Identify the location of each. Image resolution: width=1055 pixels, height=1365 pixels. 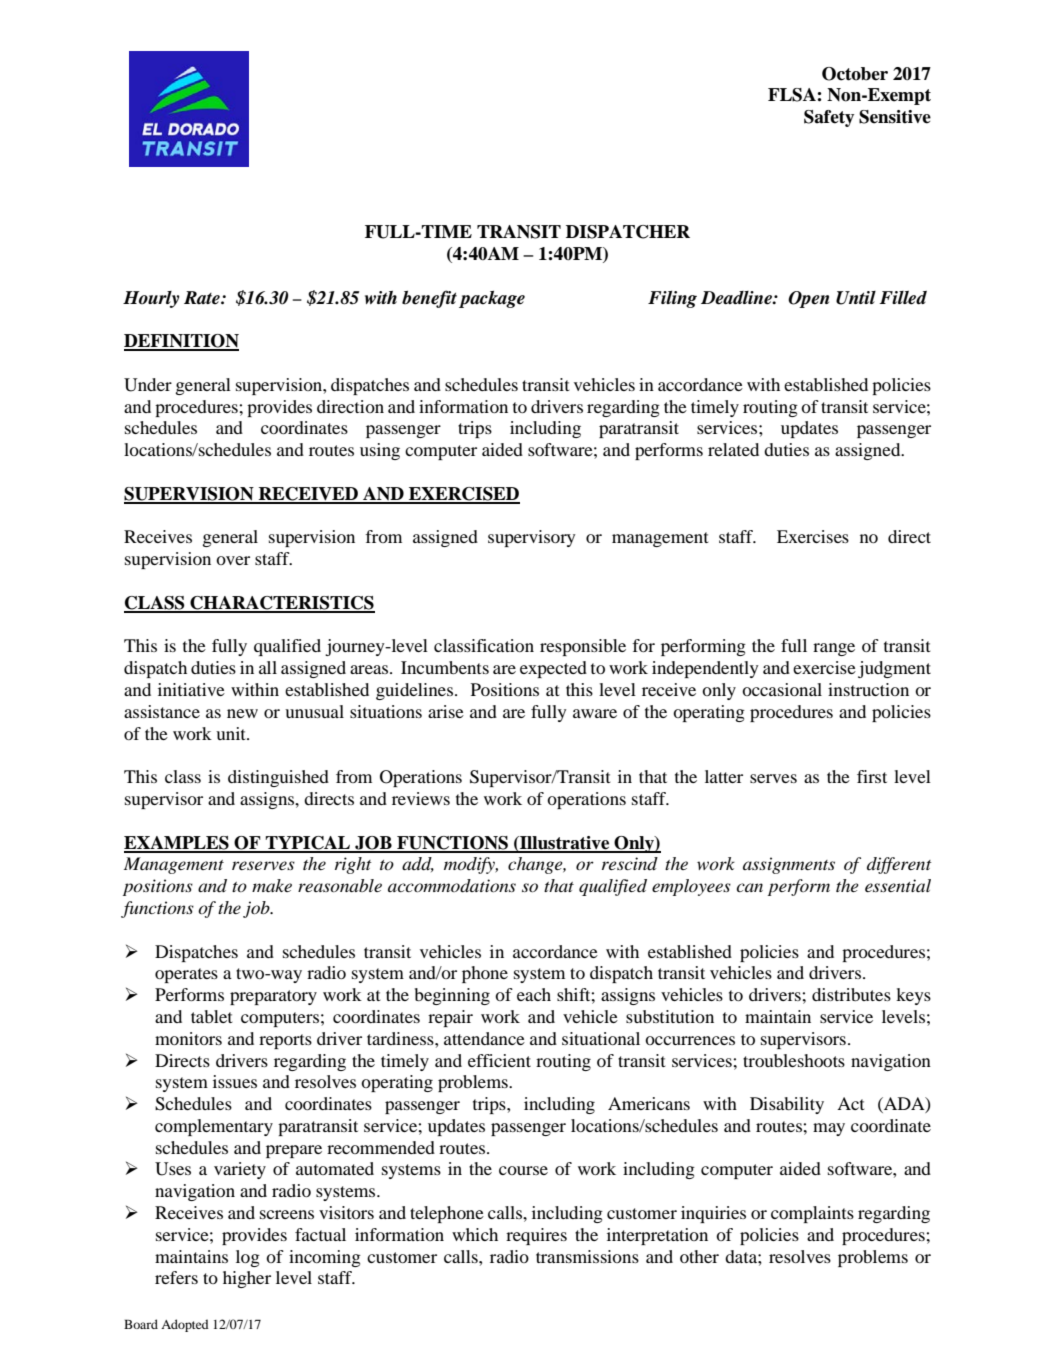
(534, 994).
